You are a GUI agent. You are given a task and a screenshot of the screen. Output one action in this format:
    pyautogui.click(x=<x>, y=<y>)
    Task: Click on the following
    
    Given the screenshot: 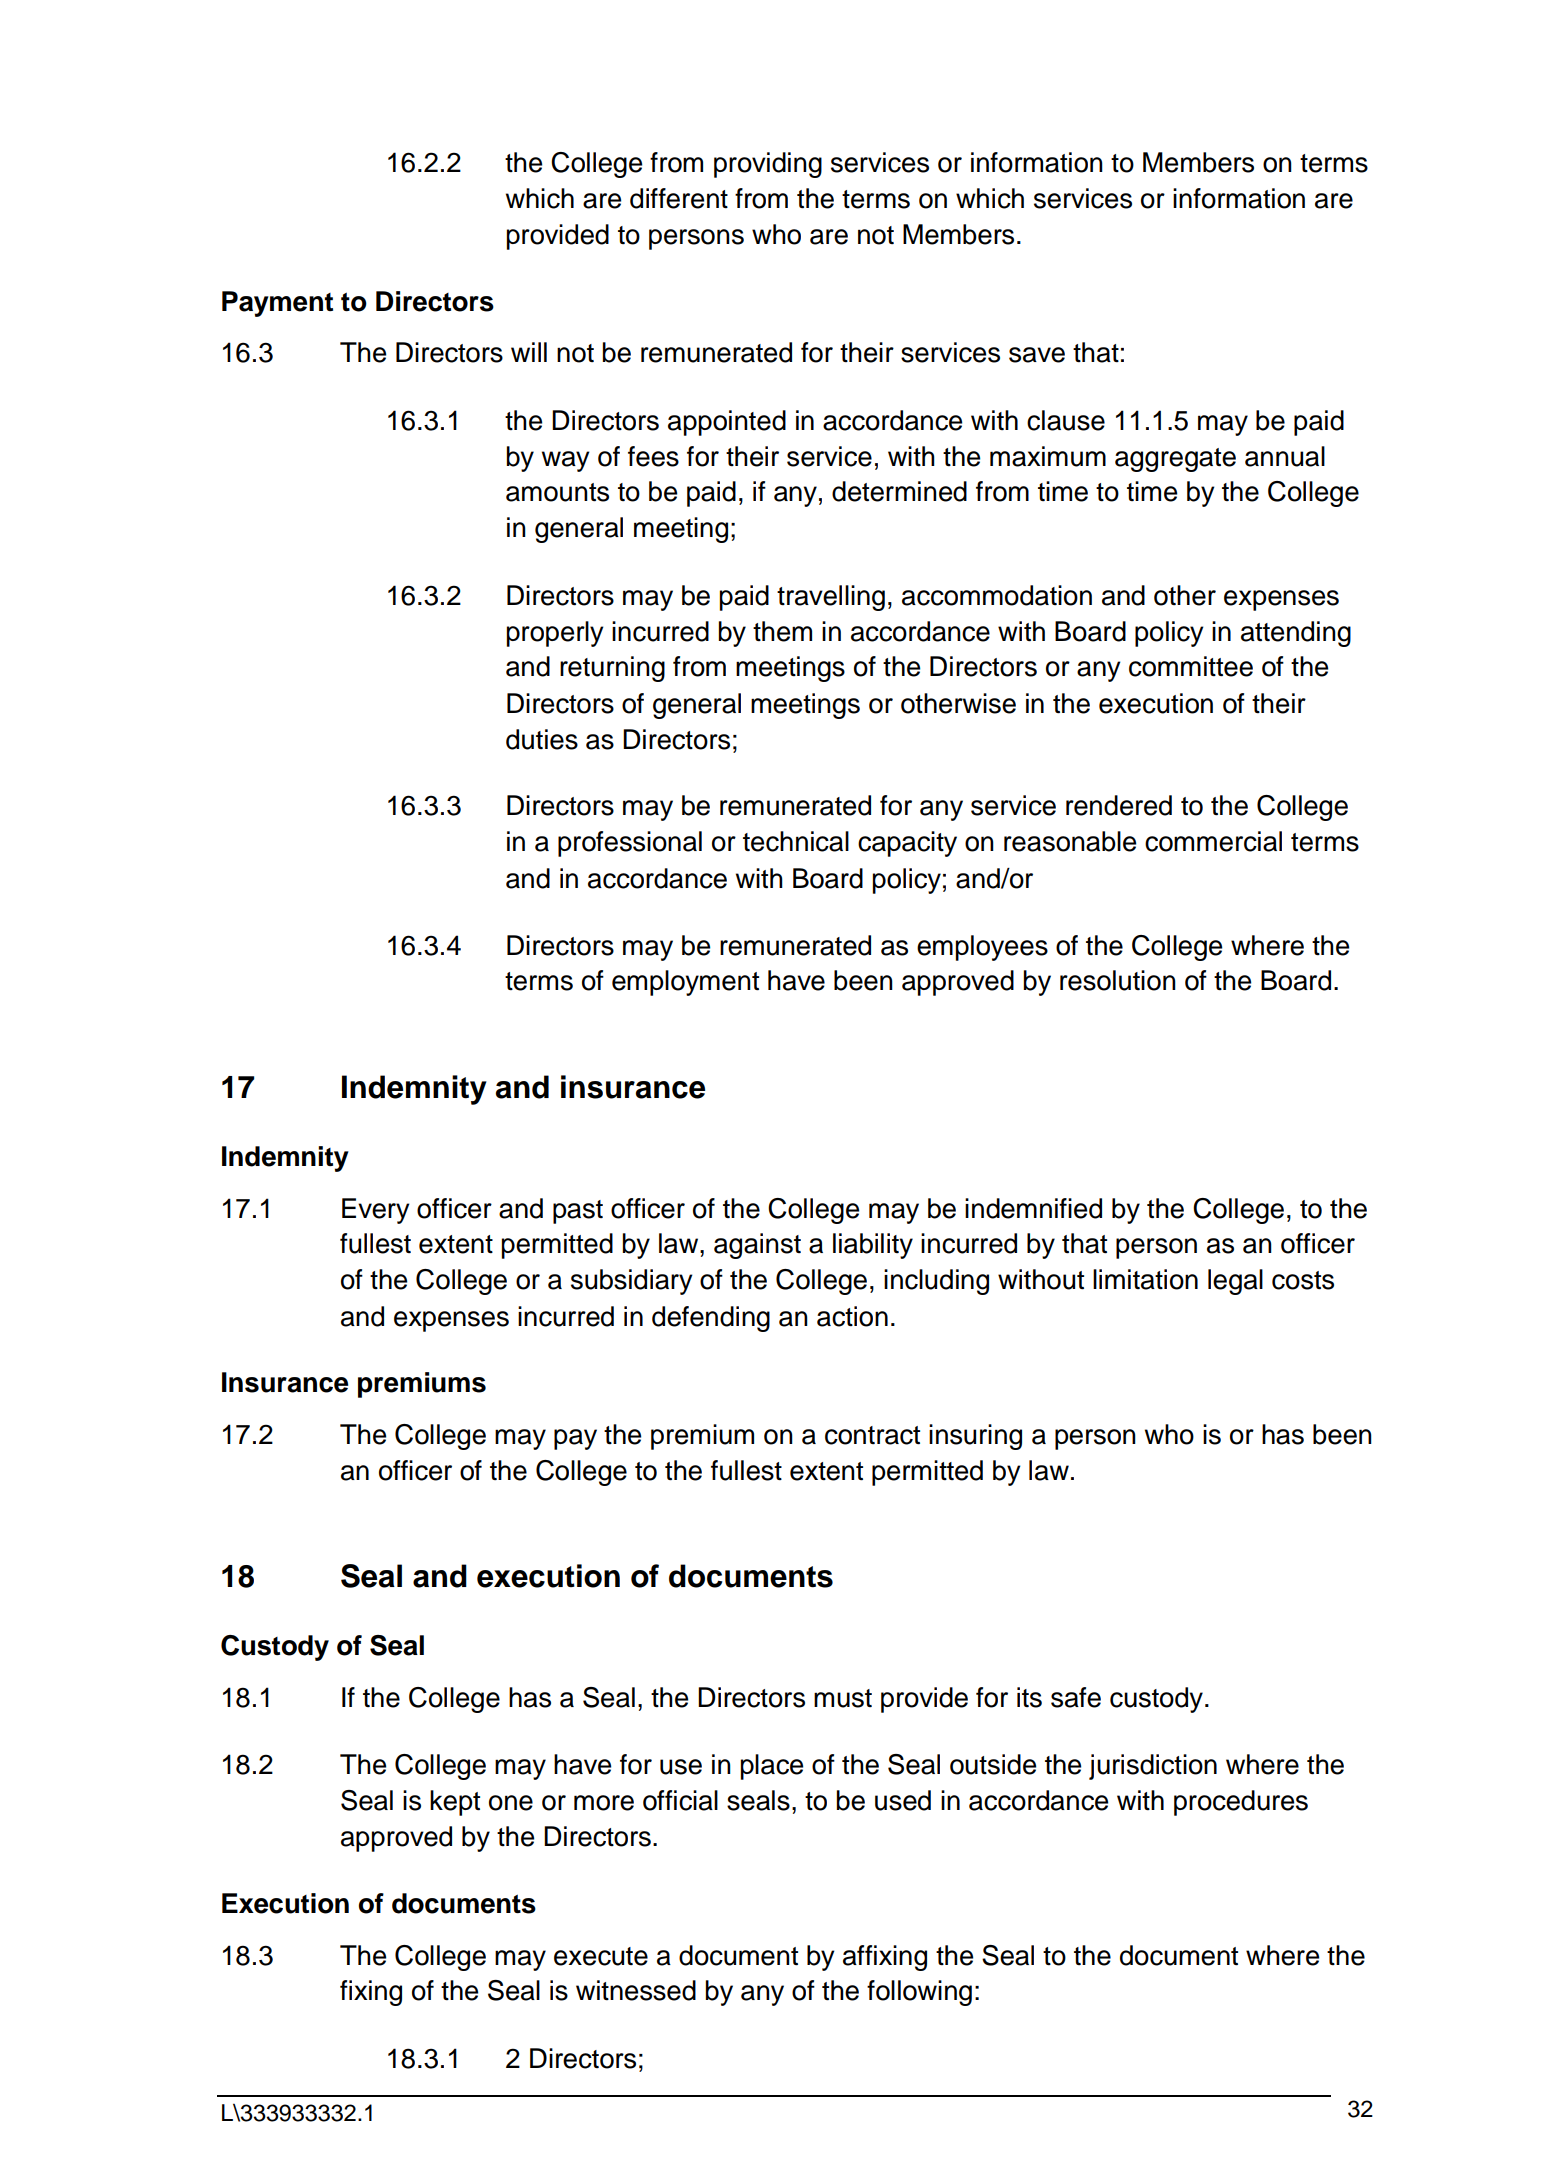 What is the action you would take?
    pyautogui.click(x=919, y=1993)
